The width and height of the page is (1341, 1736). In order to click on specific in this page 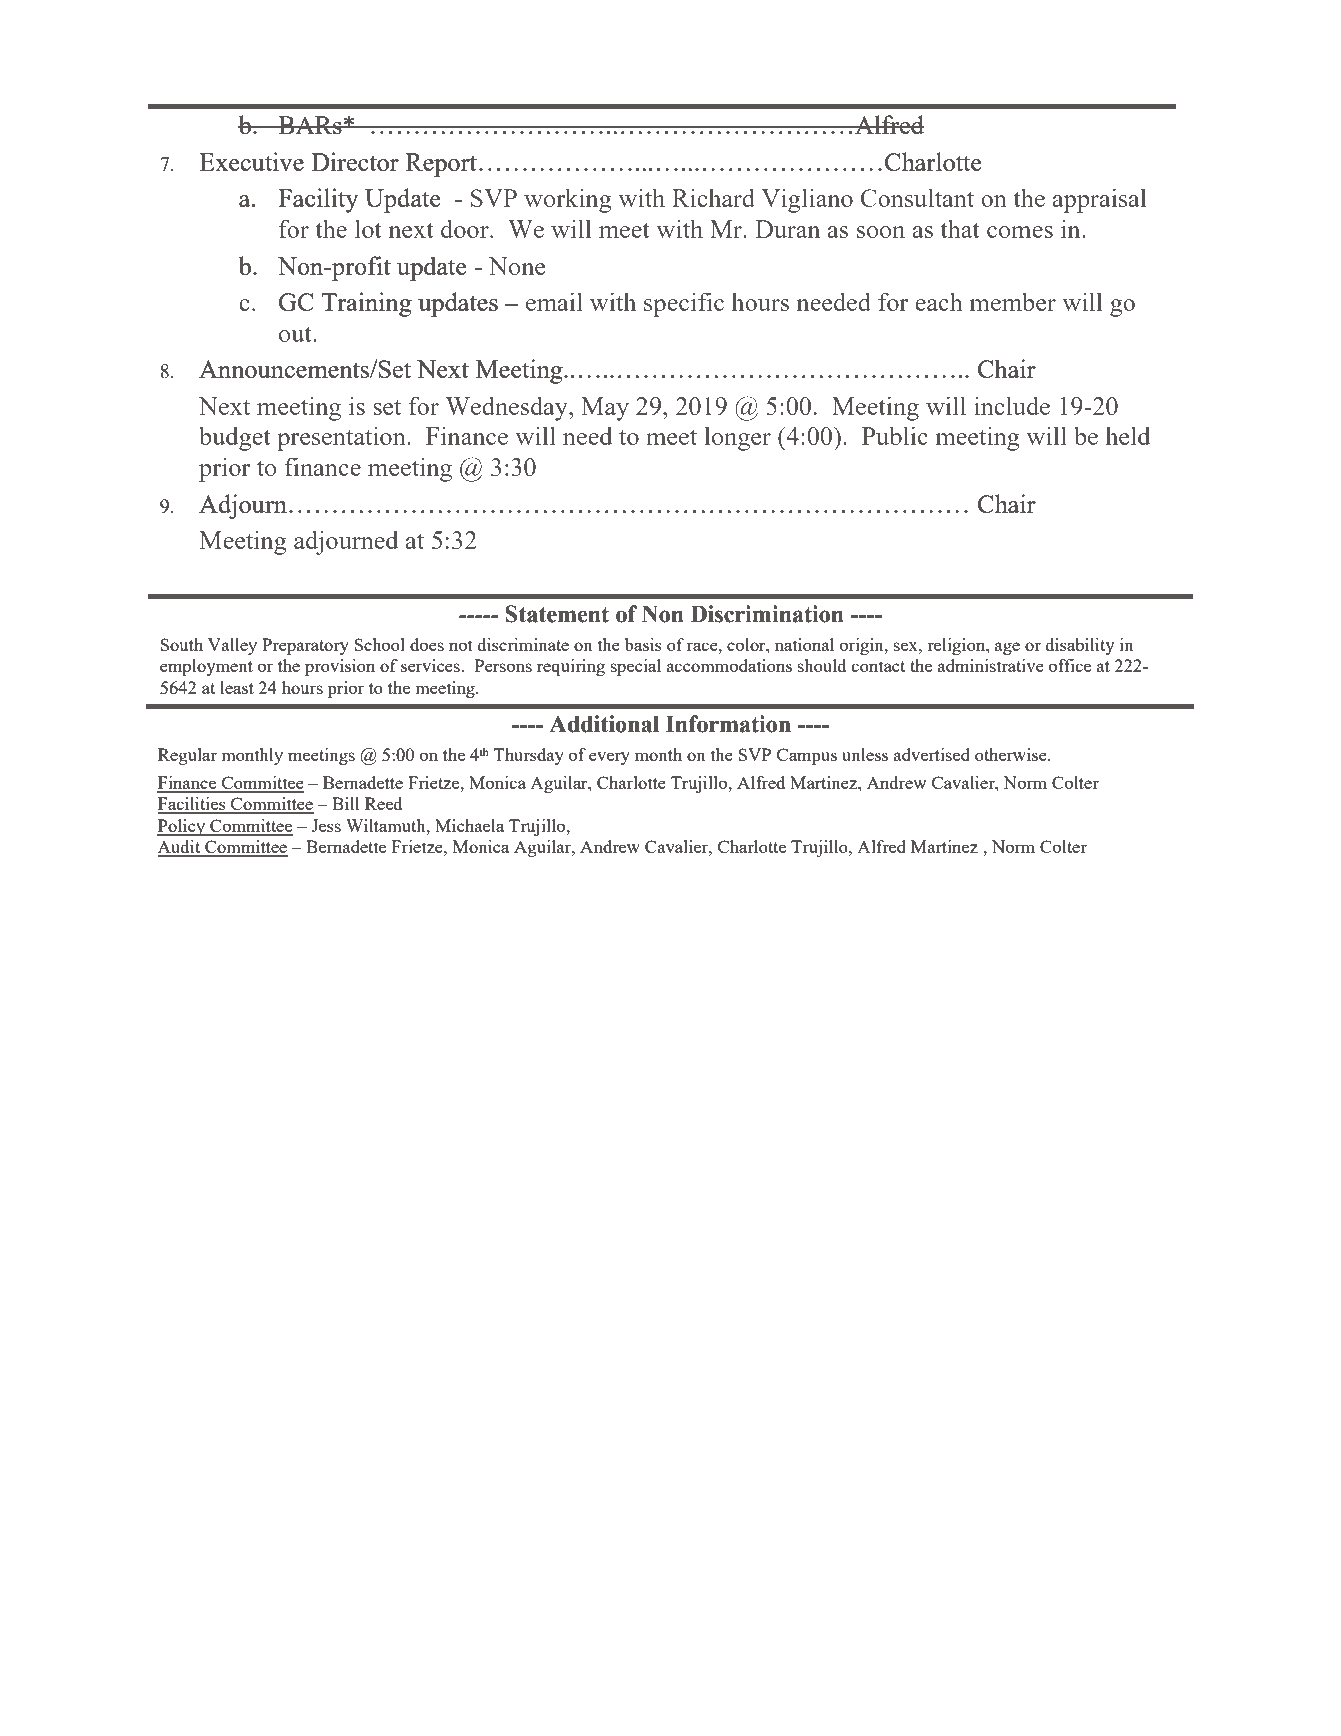, I will do `click(684, 304)`.
